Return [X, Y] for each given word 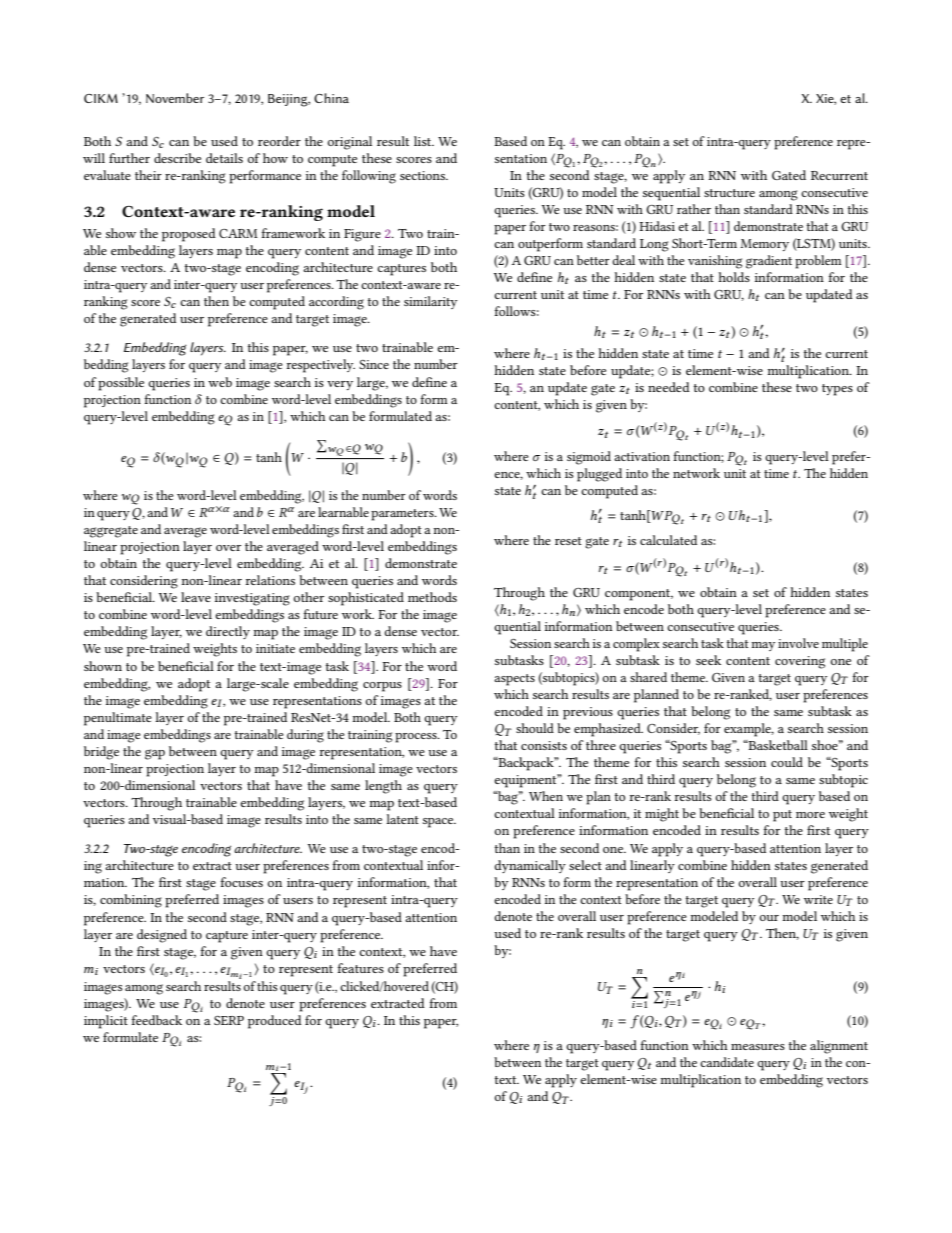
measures [758, 1047]
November [175, 98]
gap [155, 754]
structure [729, 193]
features [360, 968]
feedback [156, 1020]
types [837, 390]
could [787, 762]
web [220, 382]
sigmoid [589, 458]
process [417, 738]
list [424, 141]
